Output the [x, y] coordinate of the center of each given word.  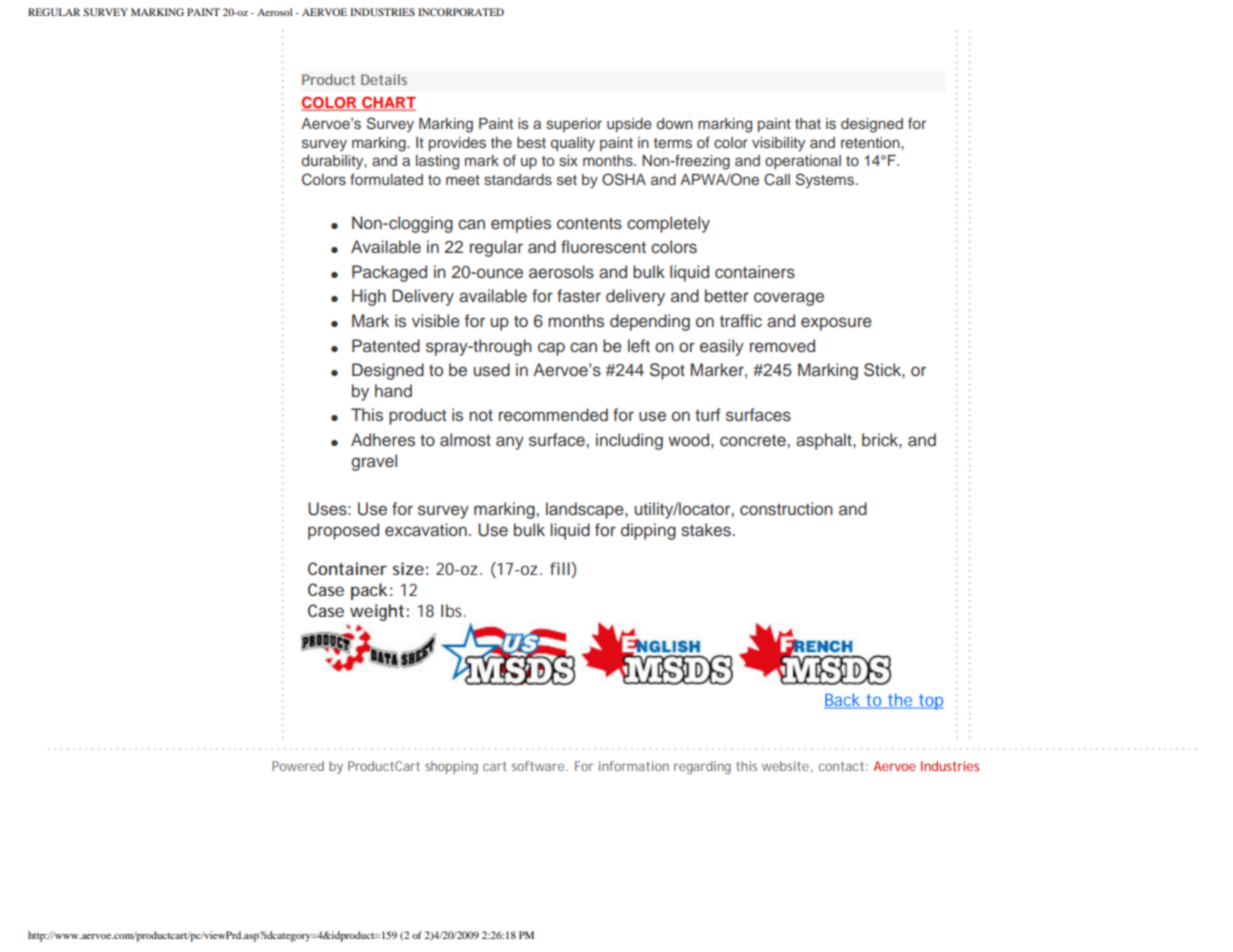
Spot [667, 371]
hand [393, 391]
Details [384, 79]
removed [782, 346]
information [634, 766]
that [808, 123]
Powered [298, 766]
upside [629, 125]
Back [843, 700]
